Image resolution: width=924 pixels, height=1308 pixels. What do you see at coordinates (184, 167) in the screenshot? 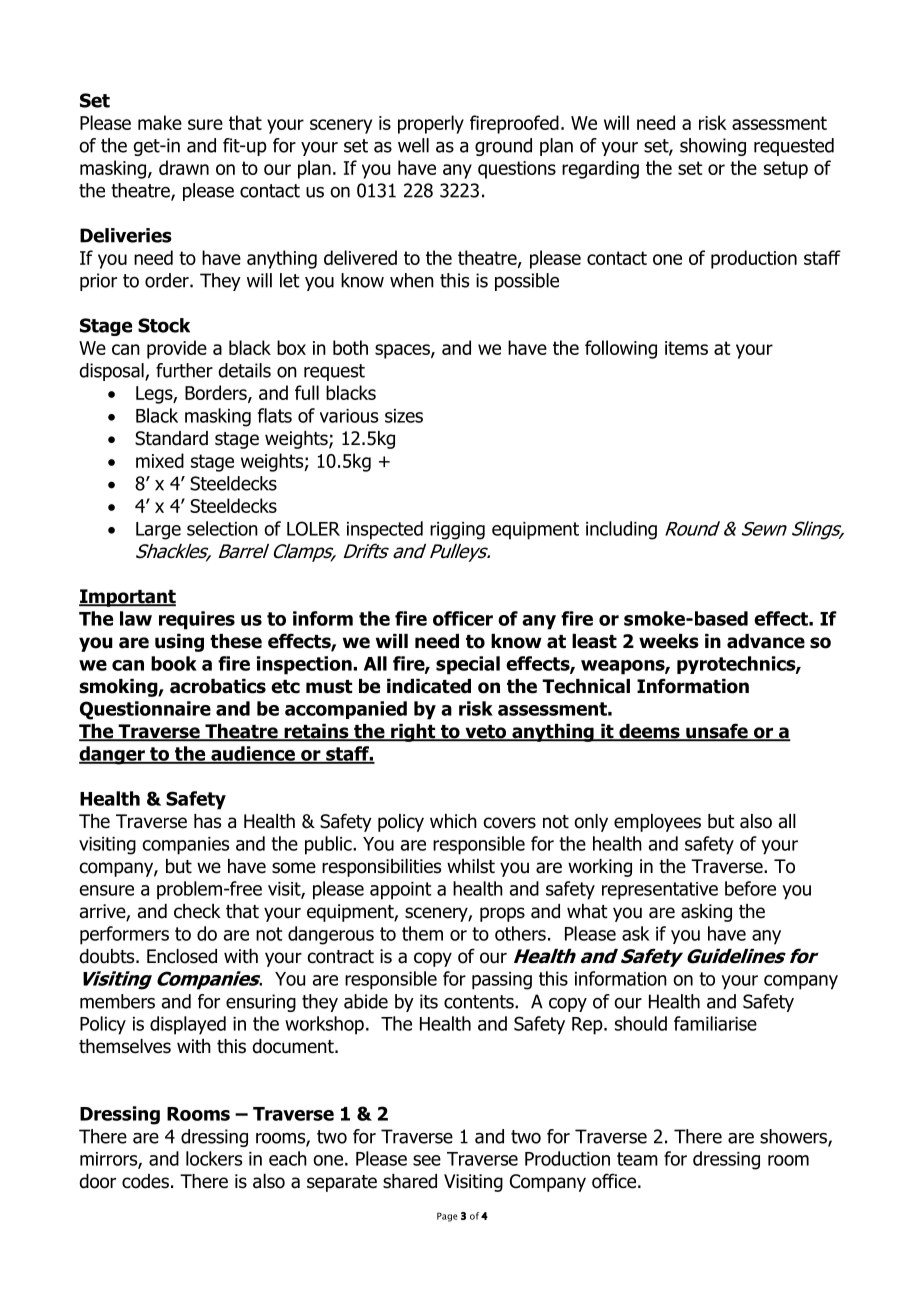
I see `drawn` at bounding box center [184, 167].
